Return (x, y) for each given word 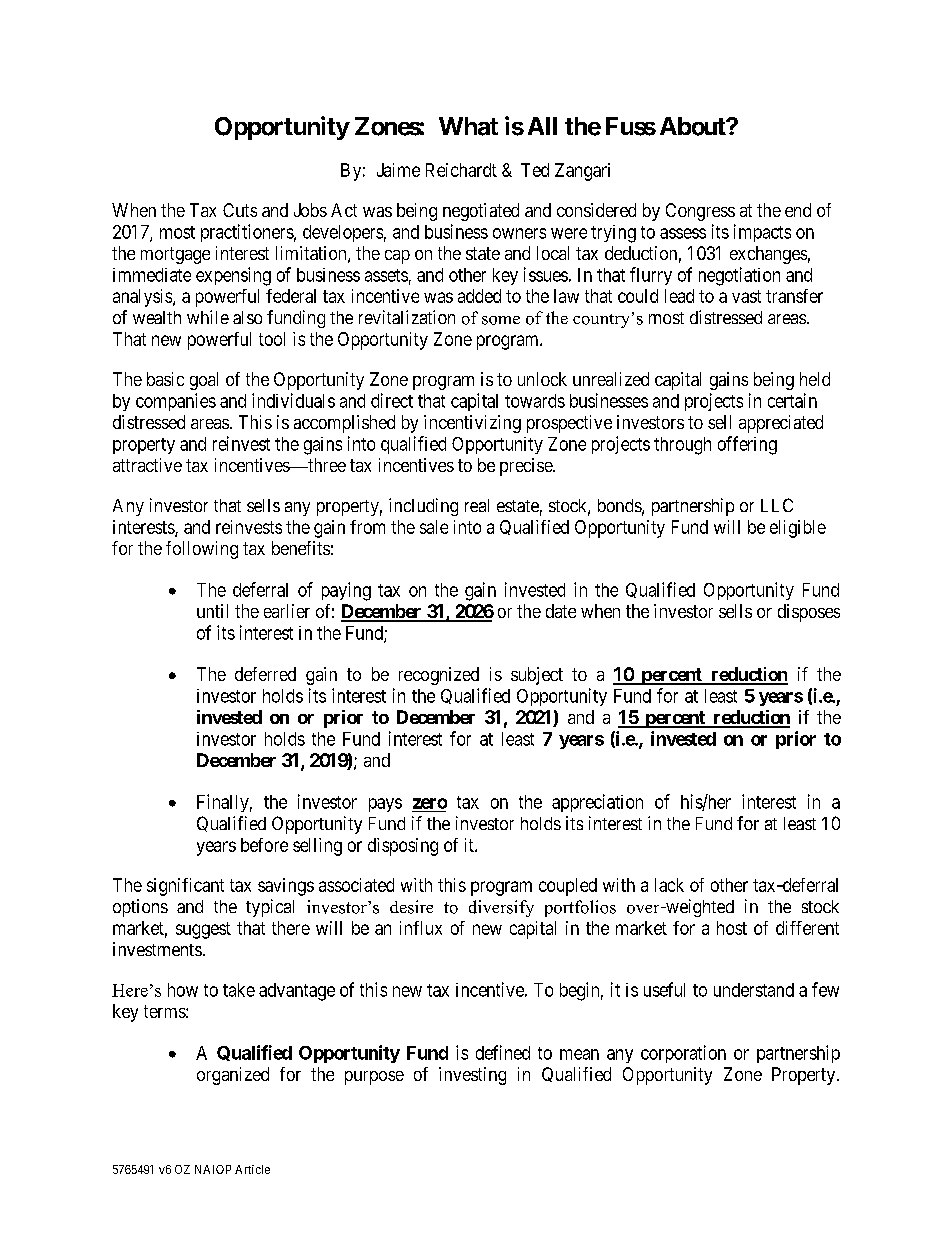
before (264, 845)
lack (669, 885)
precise (527, 467)
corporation (683, 1054)
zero (430, 803)
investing (472, 1076)
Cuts (240, 210)
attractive (147, 465)
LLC (777, 505)
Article (252, 1169)
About (694, 126)
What (468, 126)
